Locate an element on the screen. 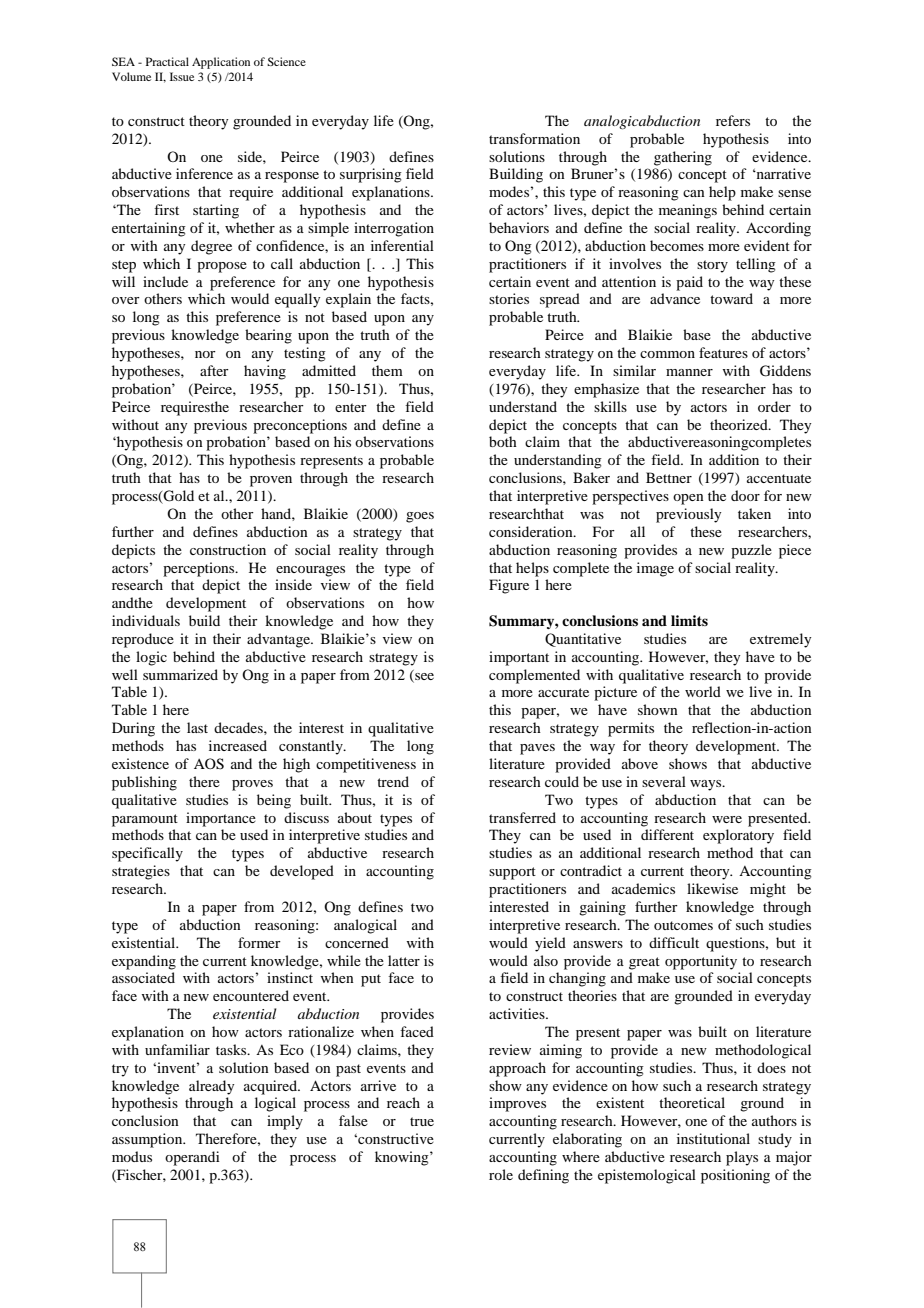  both is located at coordinates (503, 441).
